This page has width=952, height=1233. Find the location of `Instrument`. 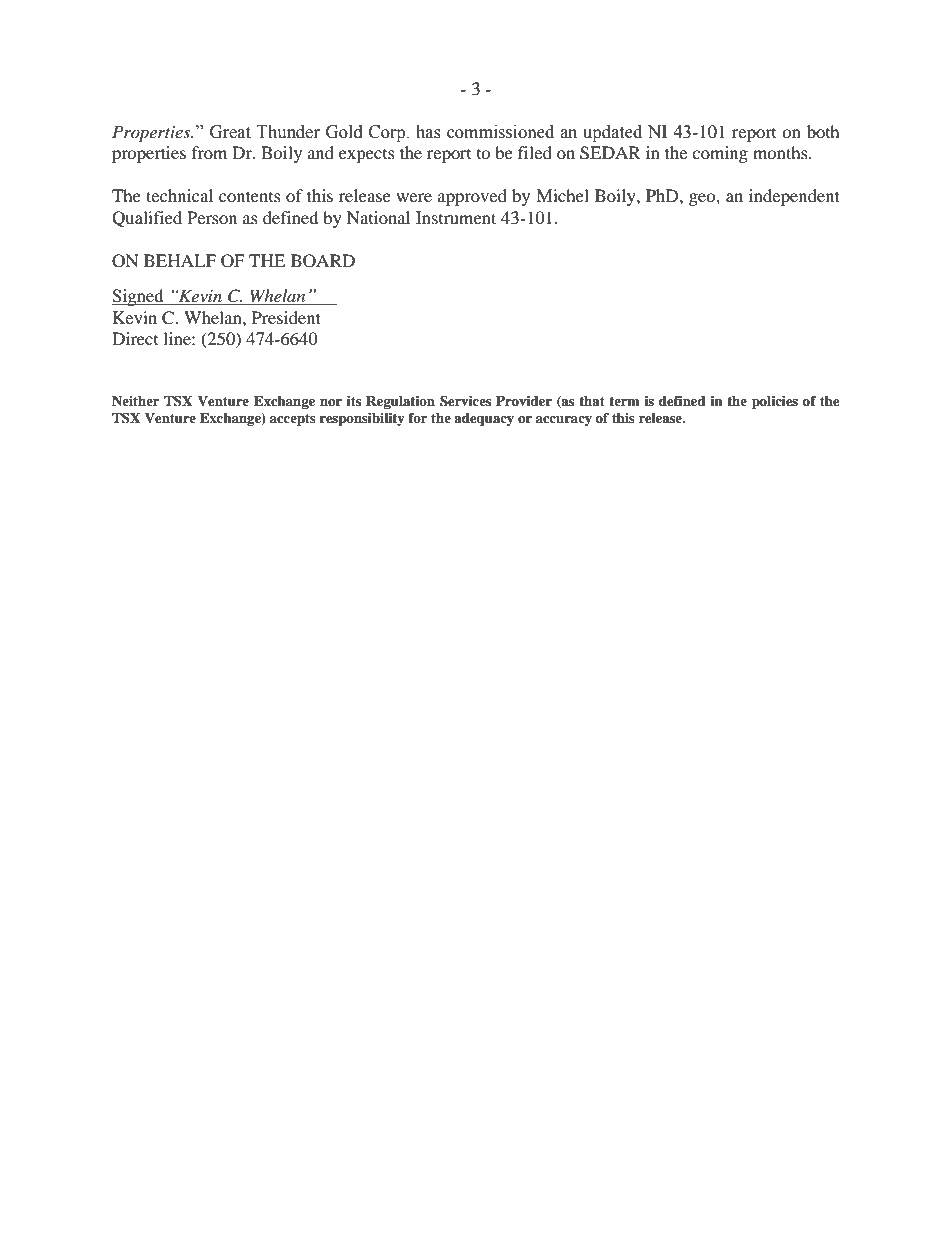

Instrument is located at coordinates (456, 217).
